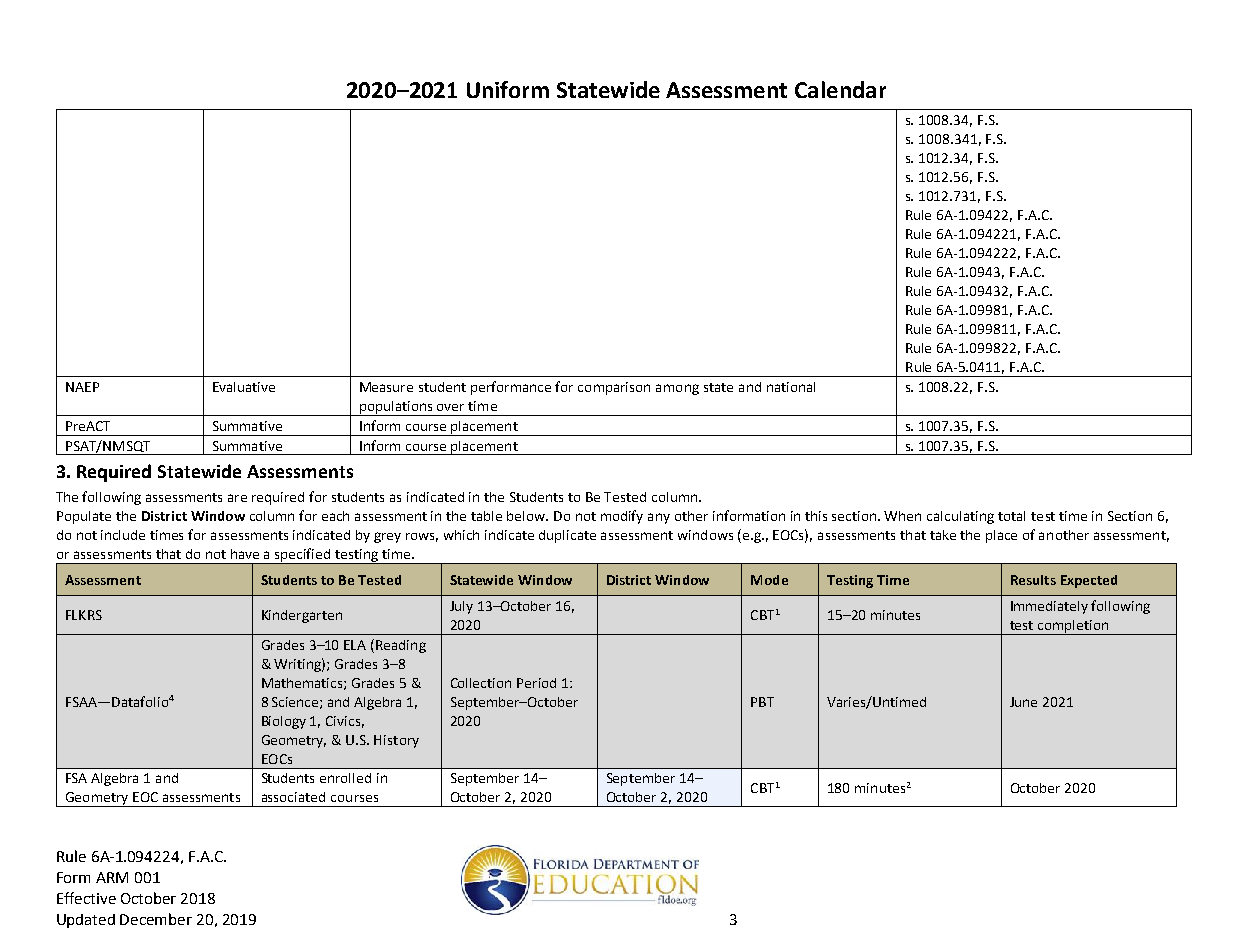  I want to click on comparison, so click(614, 388).
